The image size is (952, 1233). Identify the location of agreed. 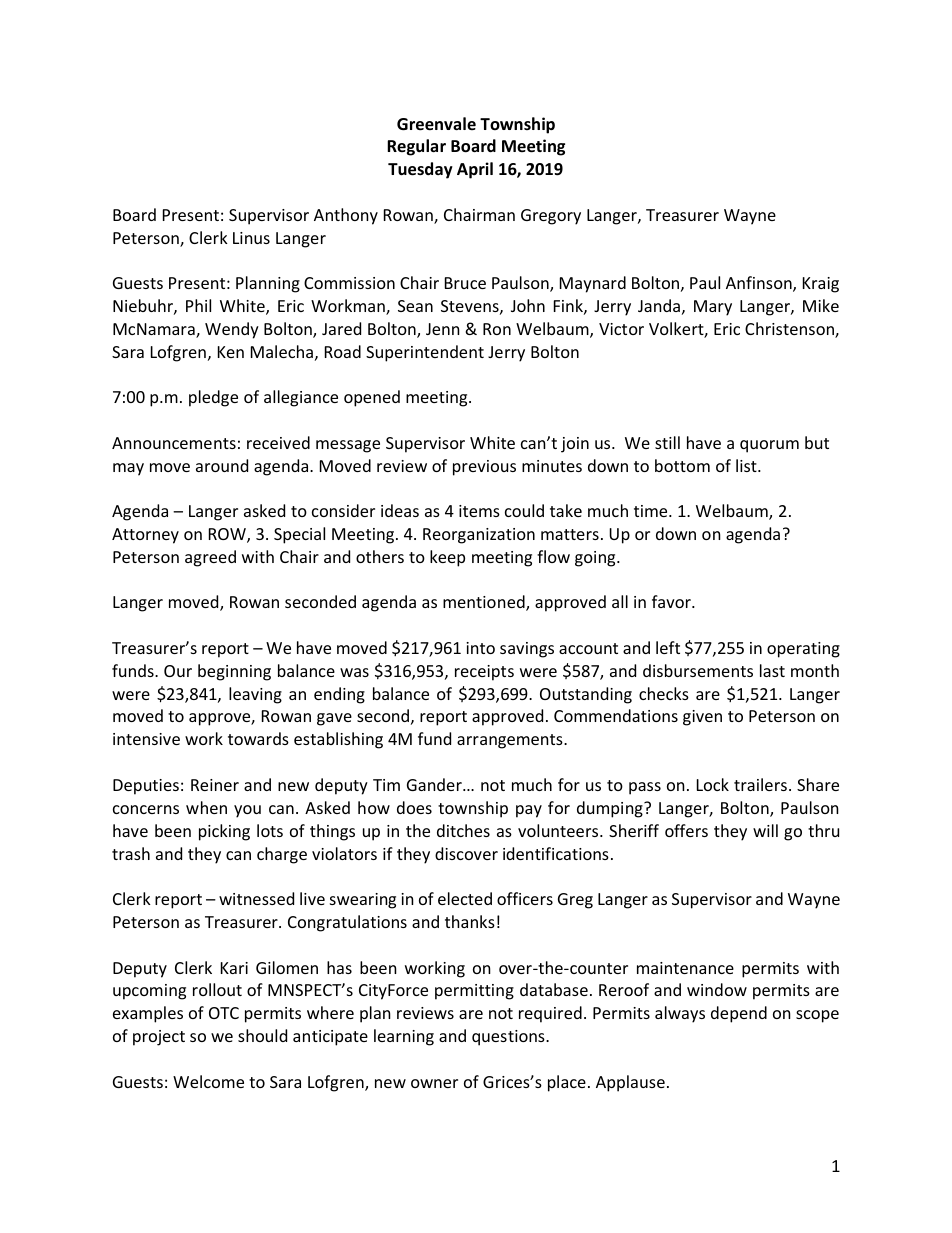
(210, 558).
